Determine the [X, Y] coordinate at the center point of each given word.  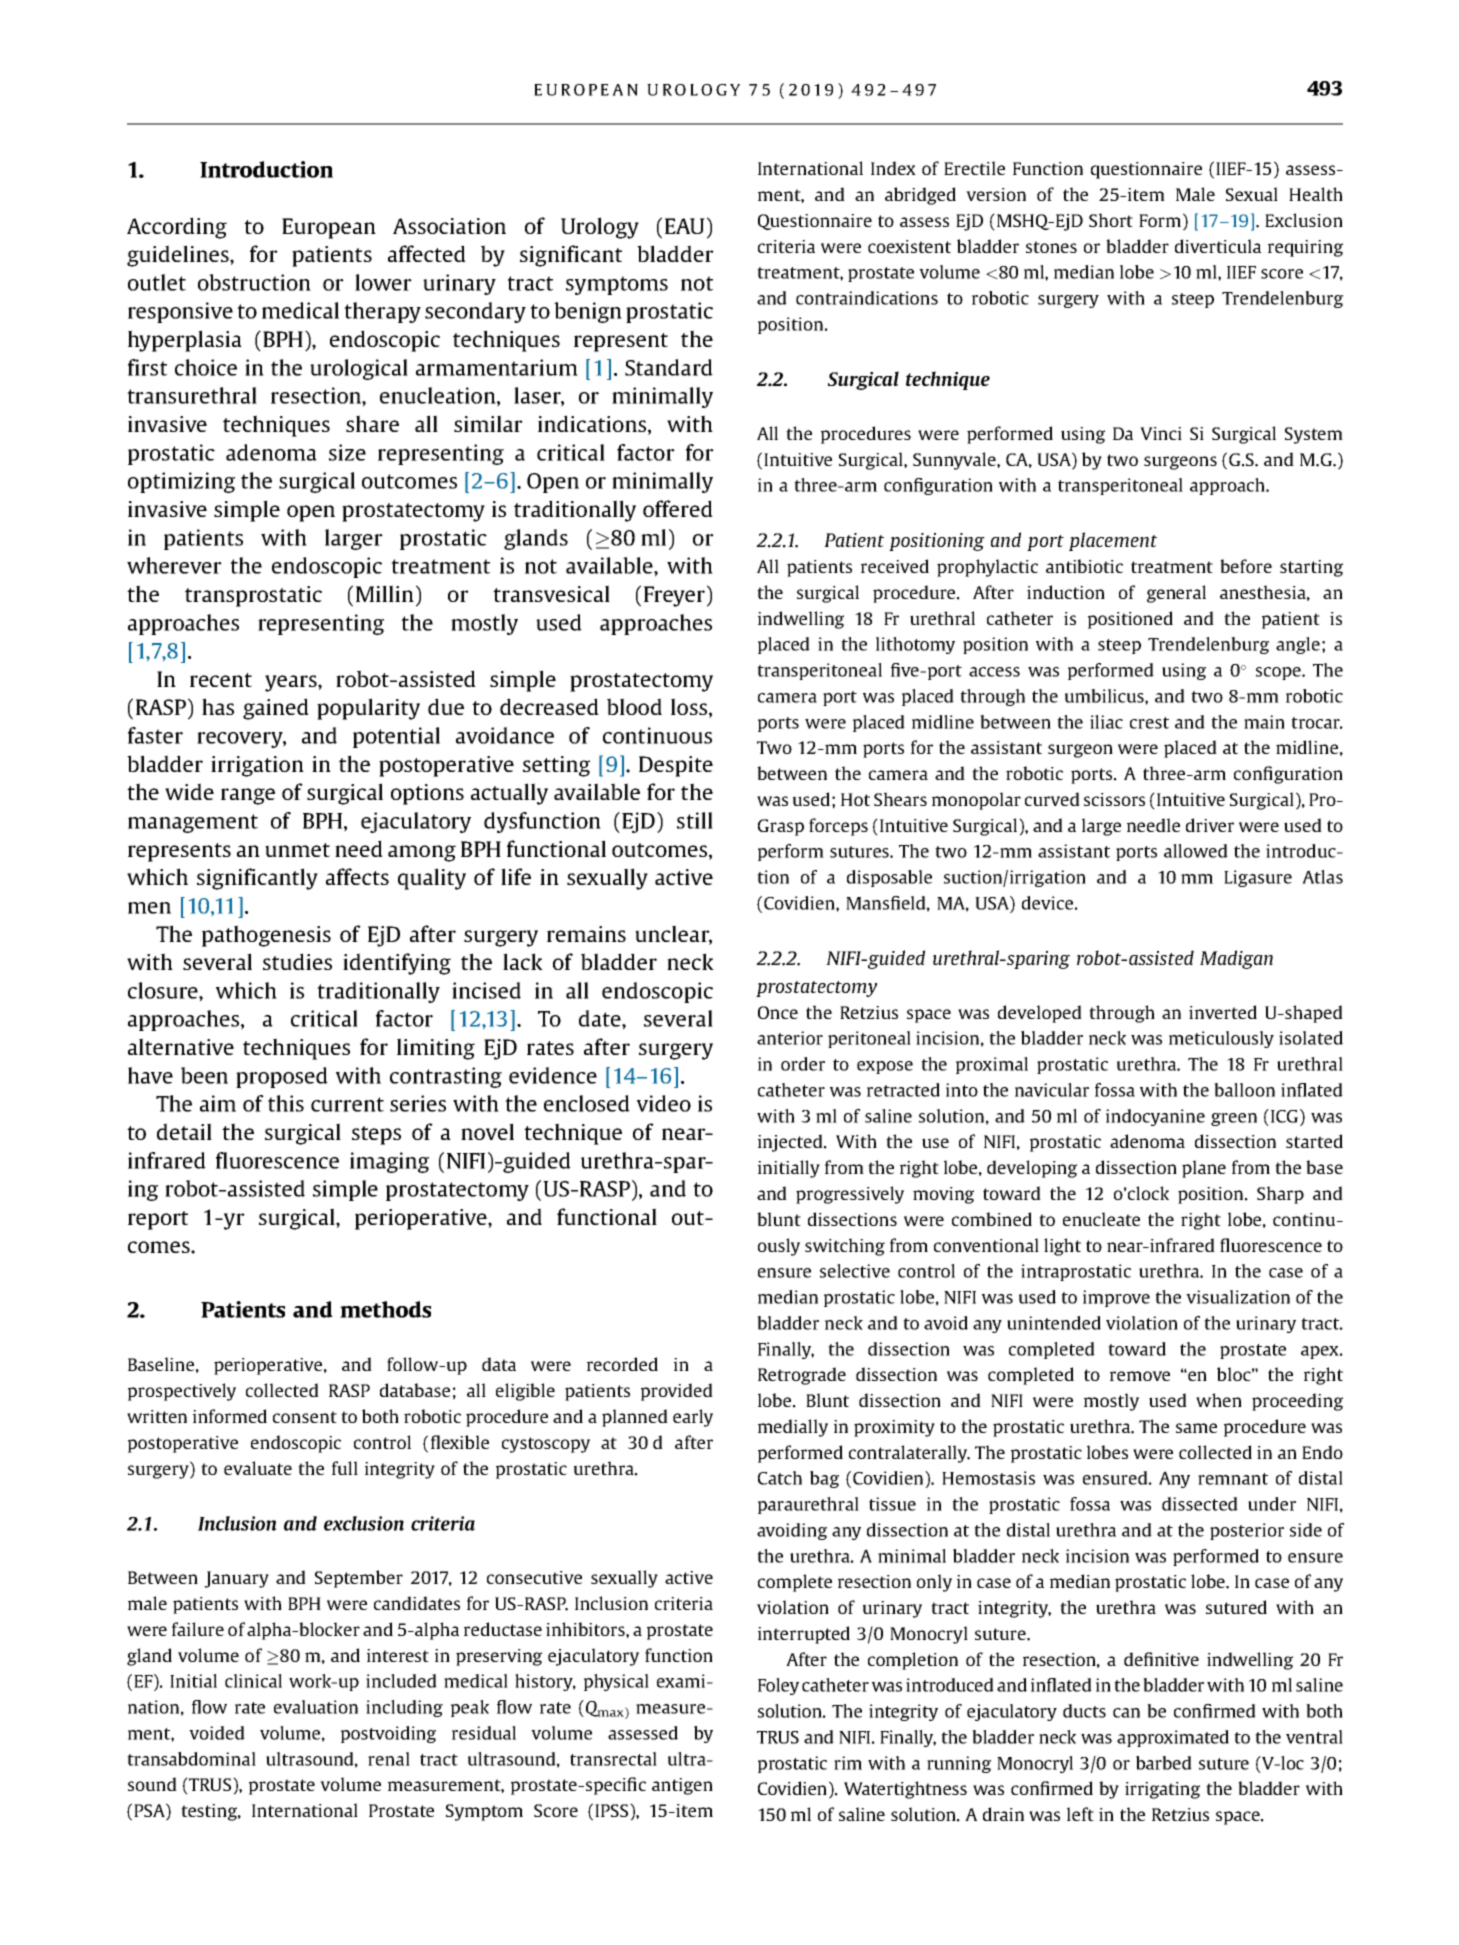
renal [389, 1759]
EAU [685, 226]
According [177, 228]
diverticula [1218, 246]
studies [297, 961]
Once [778, 1012]
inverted [1223, 1012]
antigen [682, 1786]
